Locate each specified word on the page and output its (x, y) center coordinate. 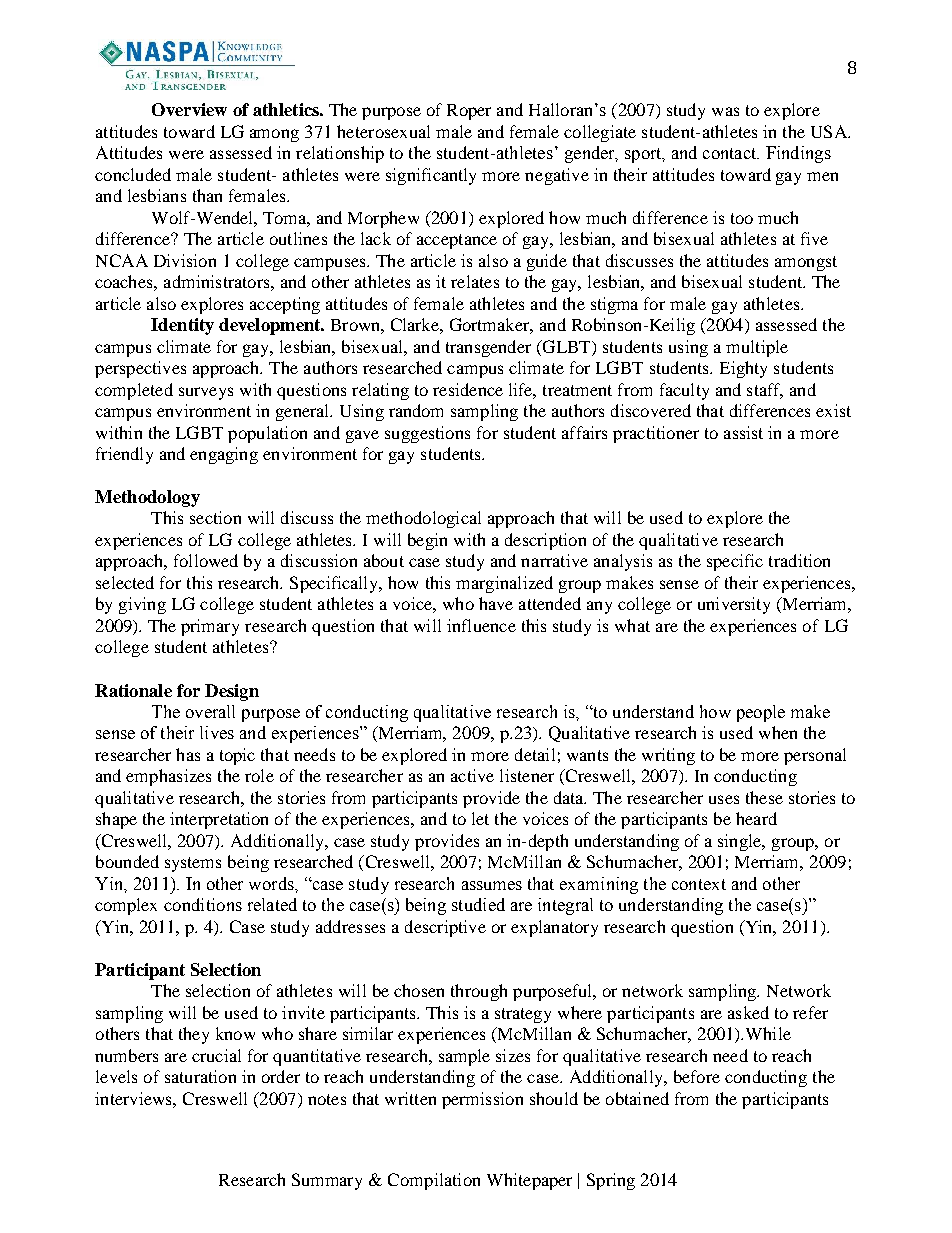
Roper (469, 112)
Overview (189, 109)
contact (731, 153)
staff (765, 390)
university (734, 605)
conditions (203, 904)
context (699, 884)
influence (481, 625)
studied (478, 904)
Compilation (434, 1181)
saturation (200, 1076)
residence (468, 389)
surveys (206, 393)
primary (210, 627)
